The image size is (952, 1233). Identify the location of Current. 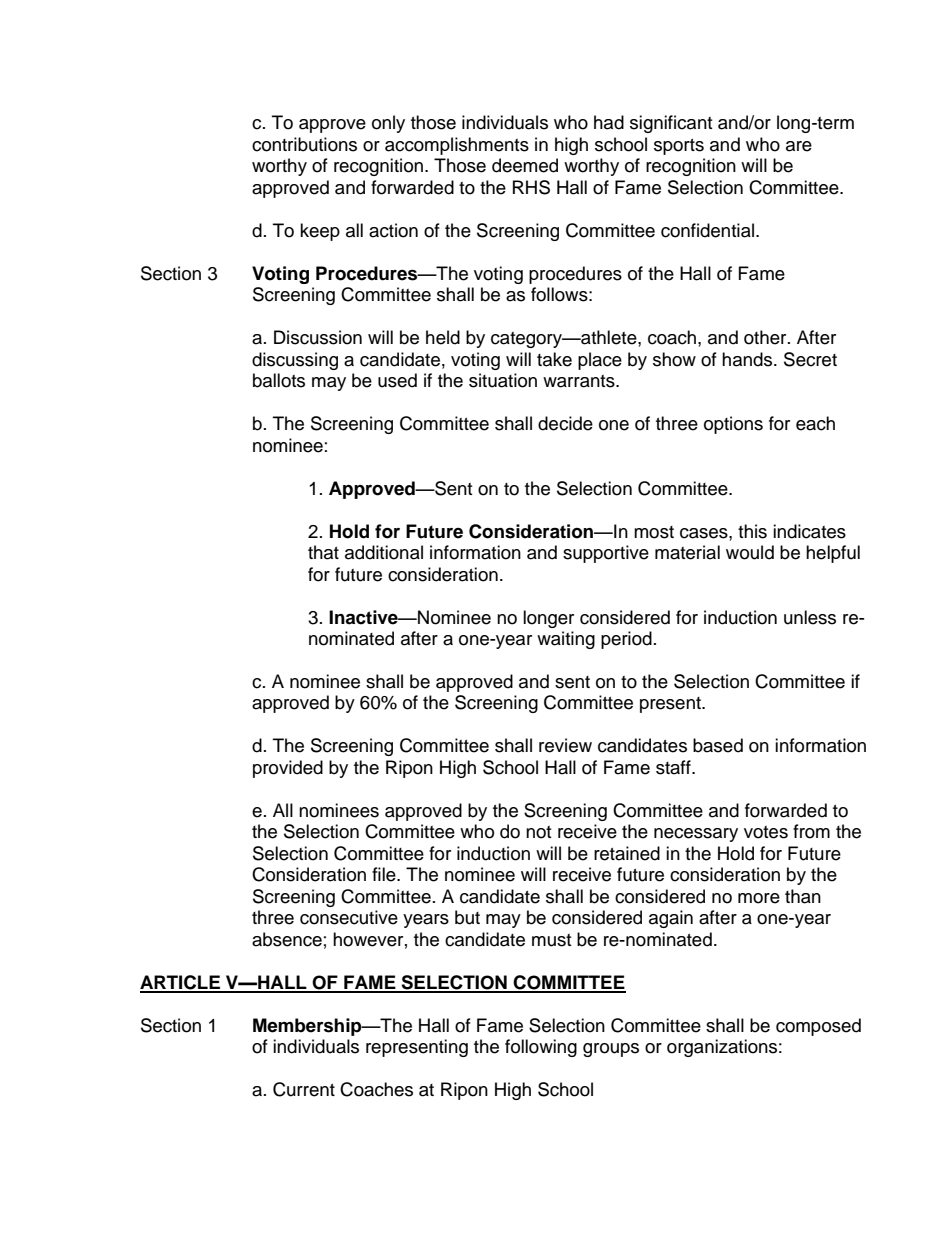
(304, 1089).
